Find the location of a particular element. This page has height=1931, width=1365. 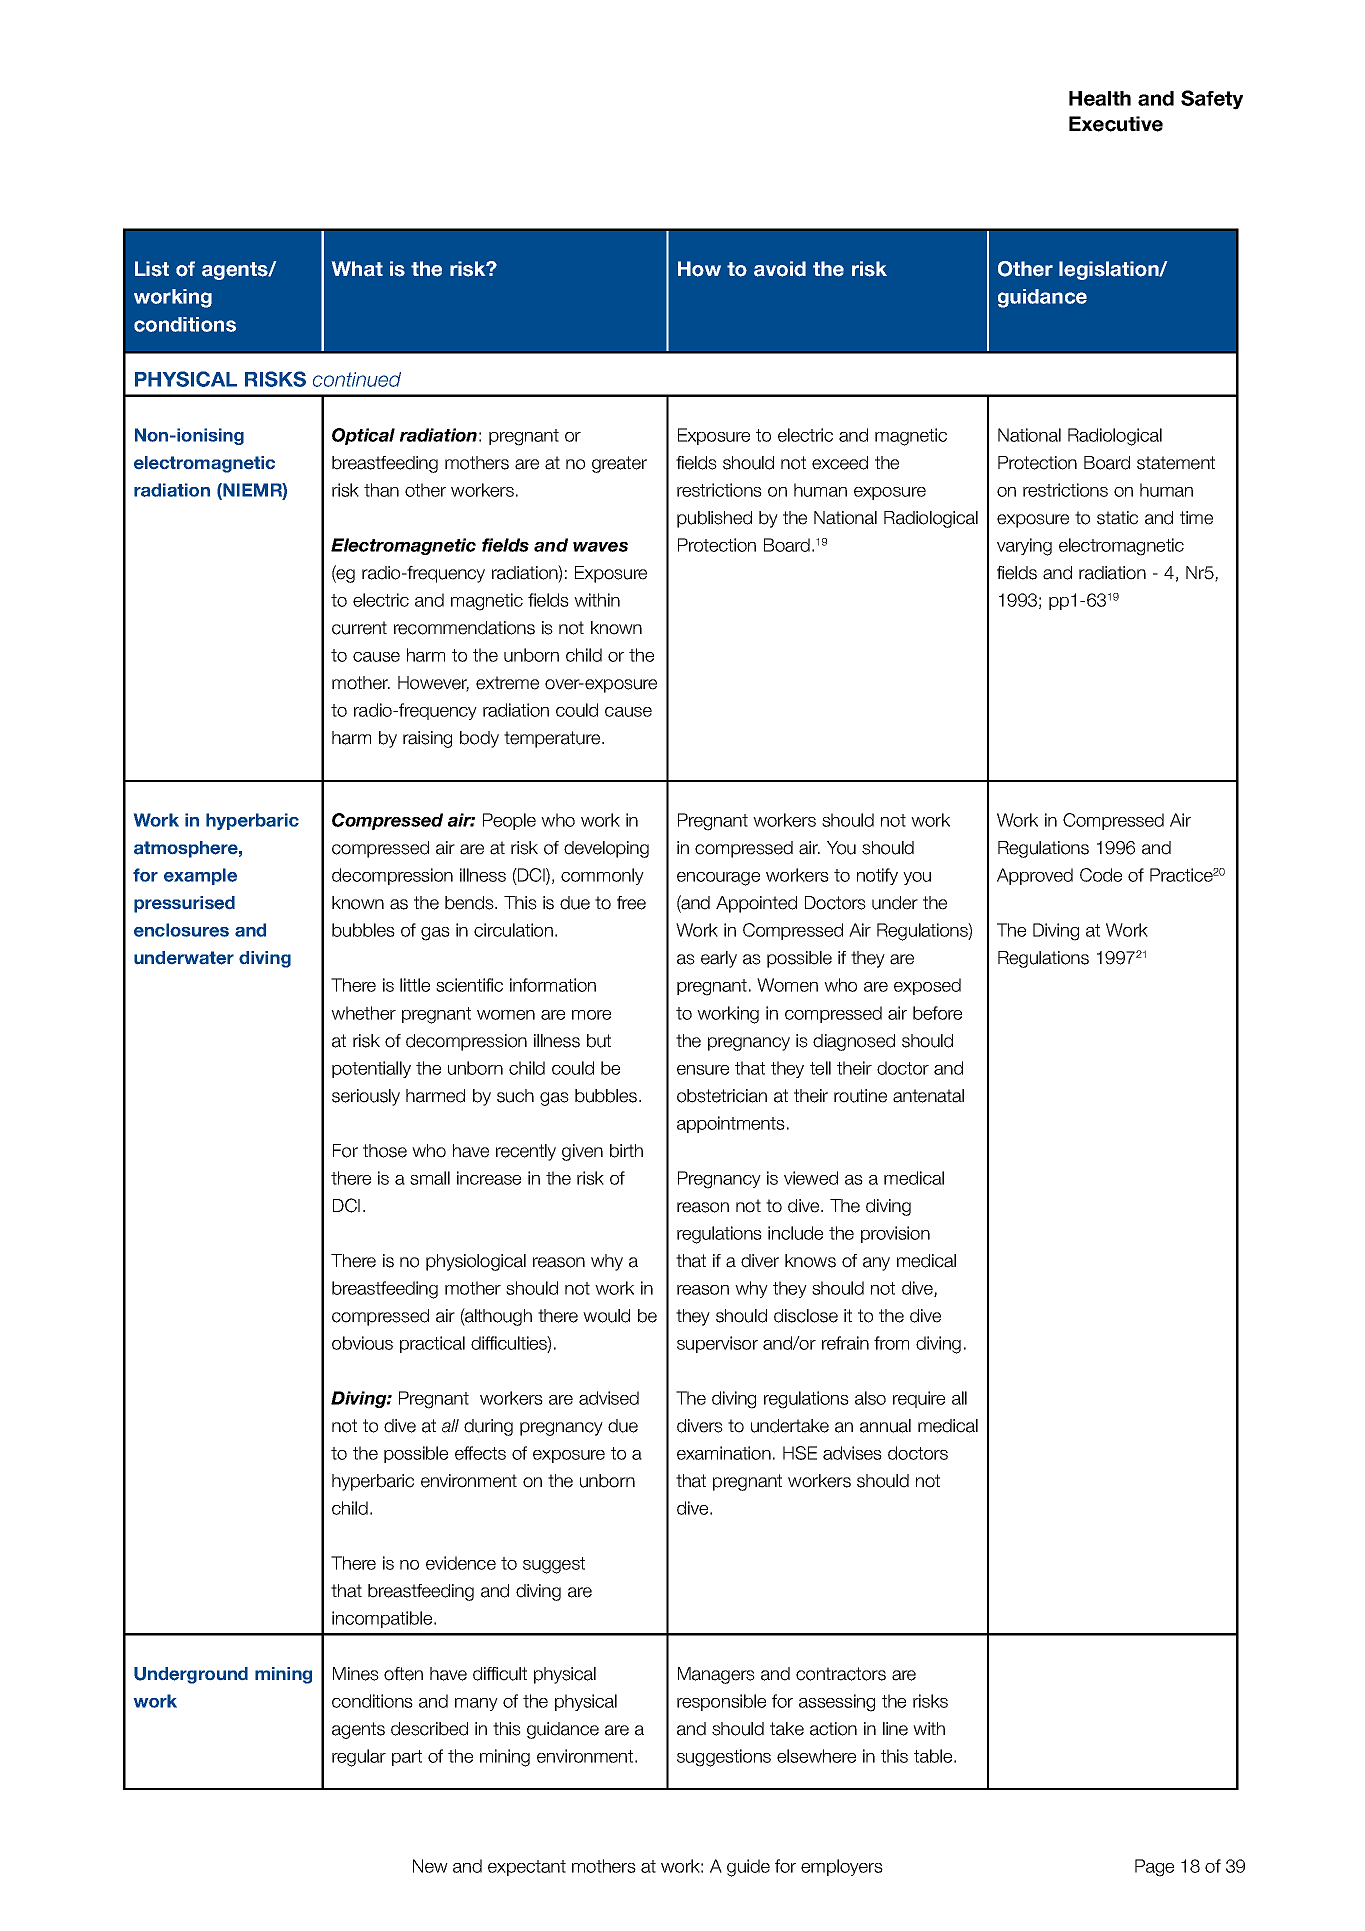

What is located at coordinates (357, 269).
